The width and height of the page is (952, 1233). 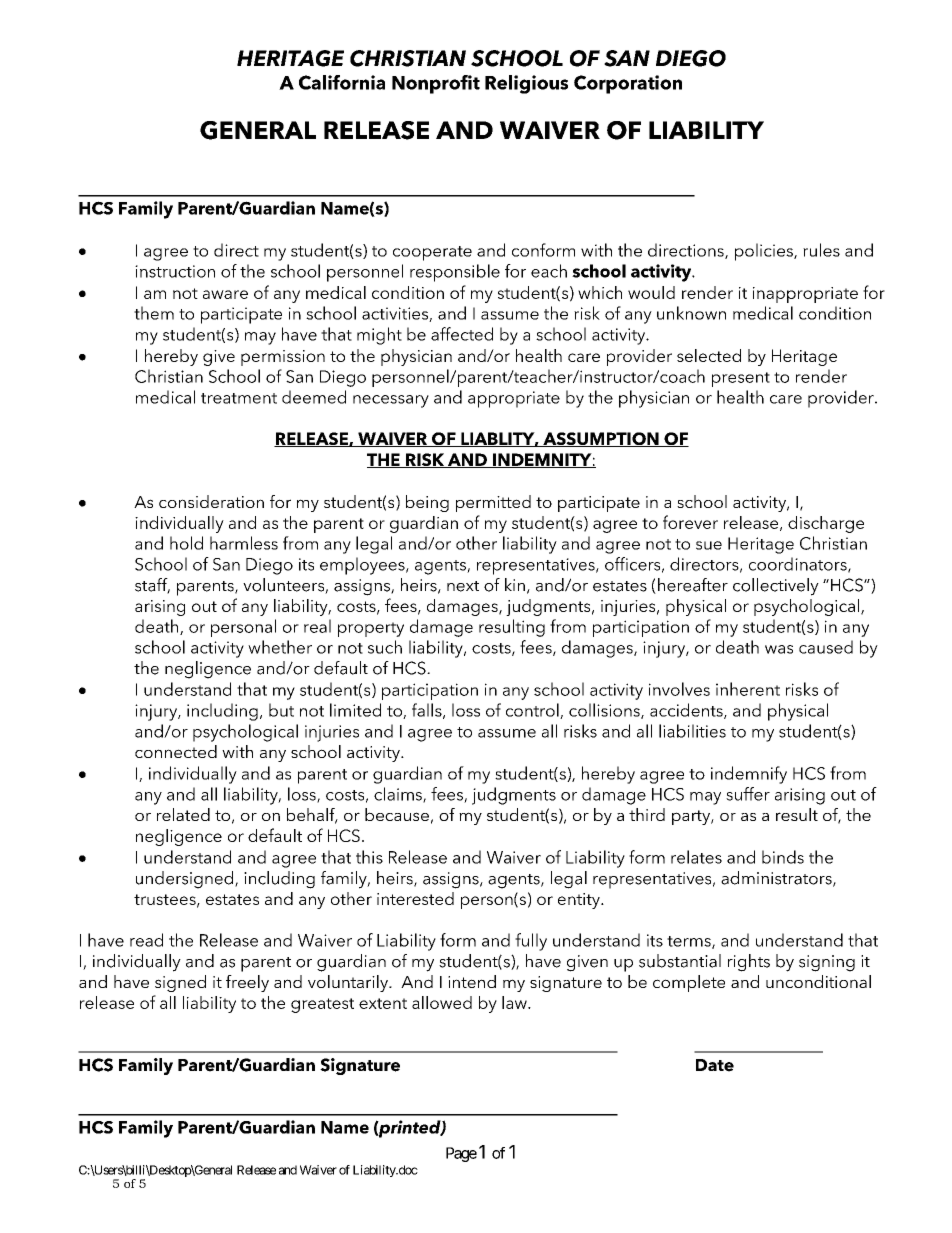 I want to click on related, so click(x=183, y=814).
